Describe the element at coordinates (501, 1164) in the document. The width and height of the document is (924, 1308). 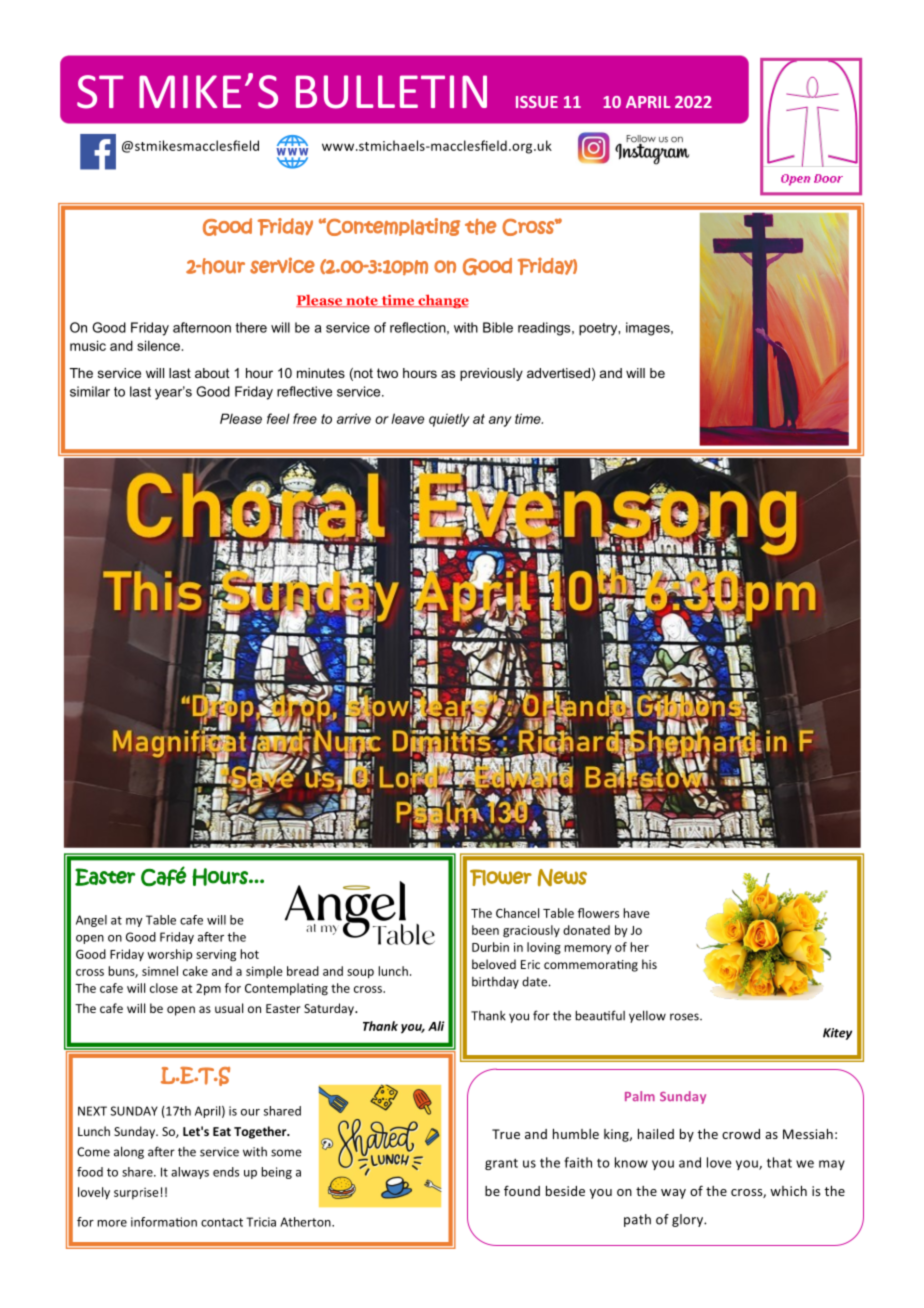
I see `grant` at that location.
